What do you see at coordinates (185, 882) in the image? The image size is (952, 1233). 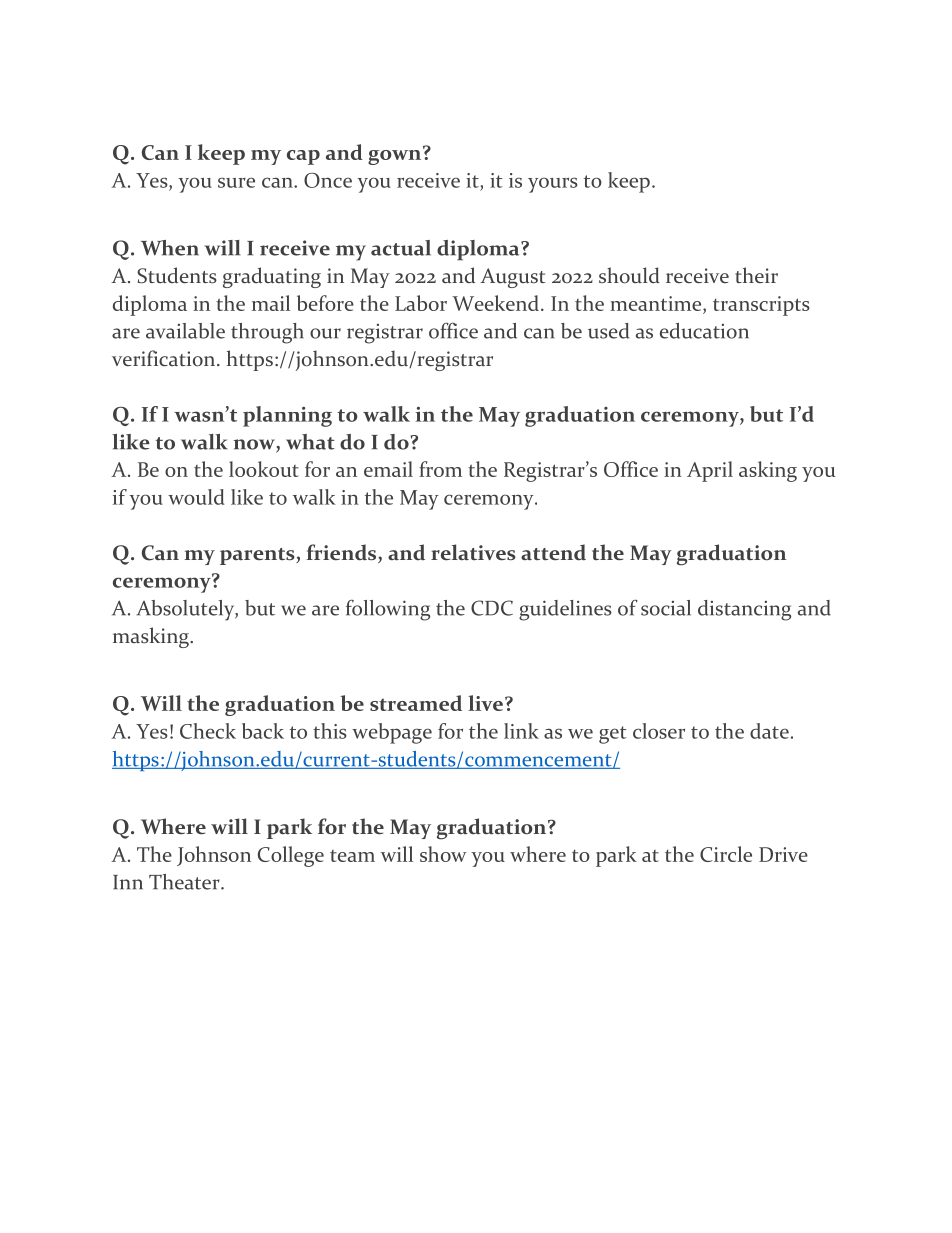 I see `Theater` at bounding box center [185, 882].
